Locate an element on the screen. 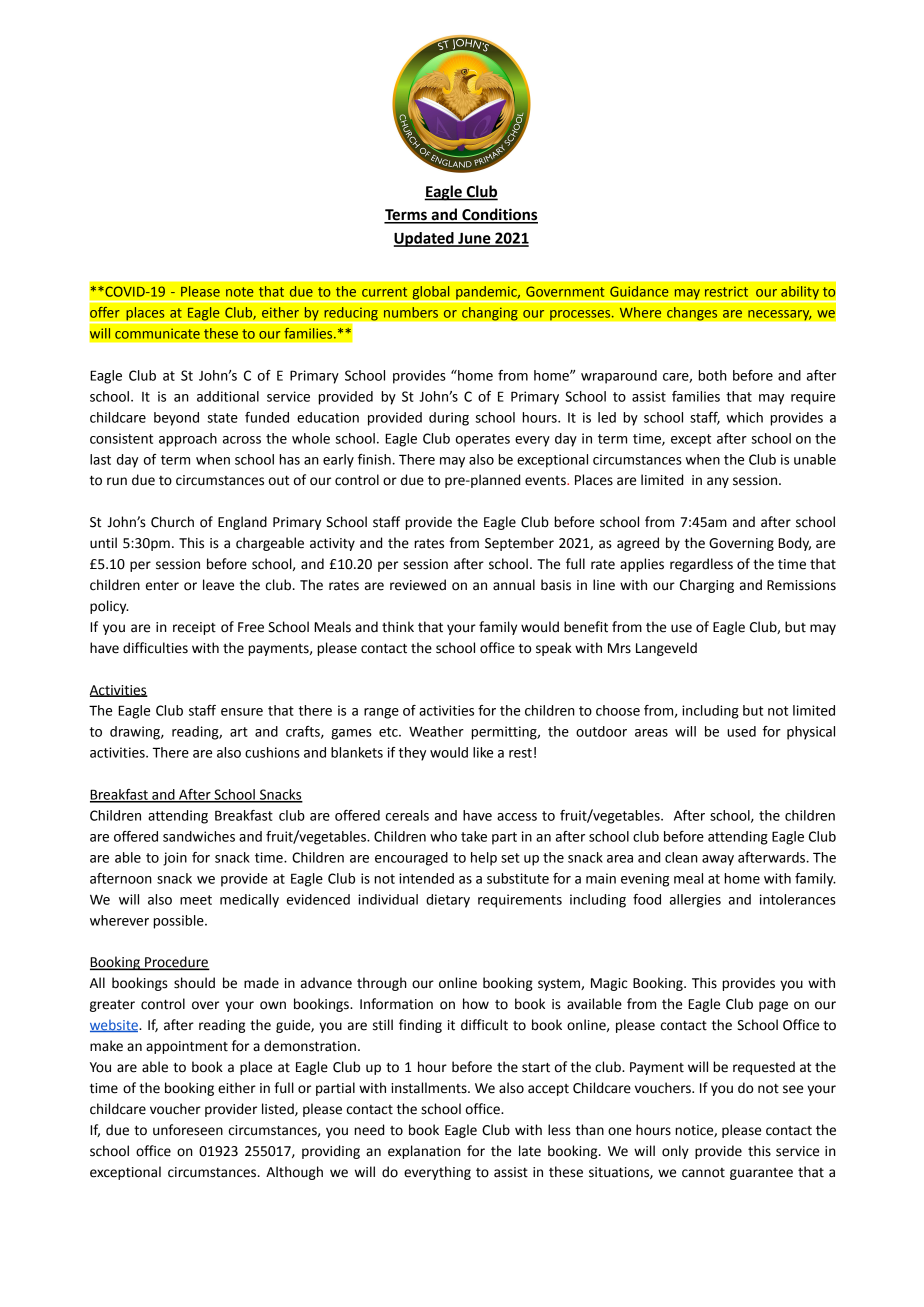 The image size is (924, 1307). explanation is located at coordinates (424, 1152).
